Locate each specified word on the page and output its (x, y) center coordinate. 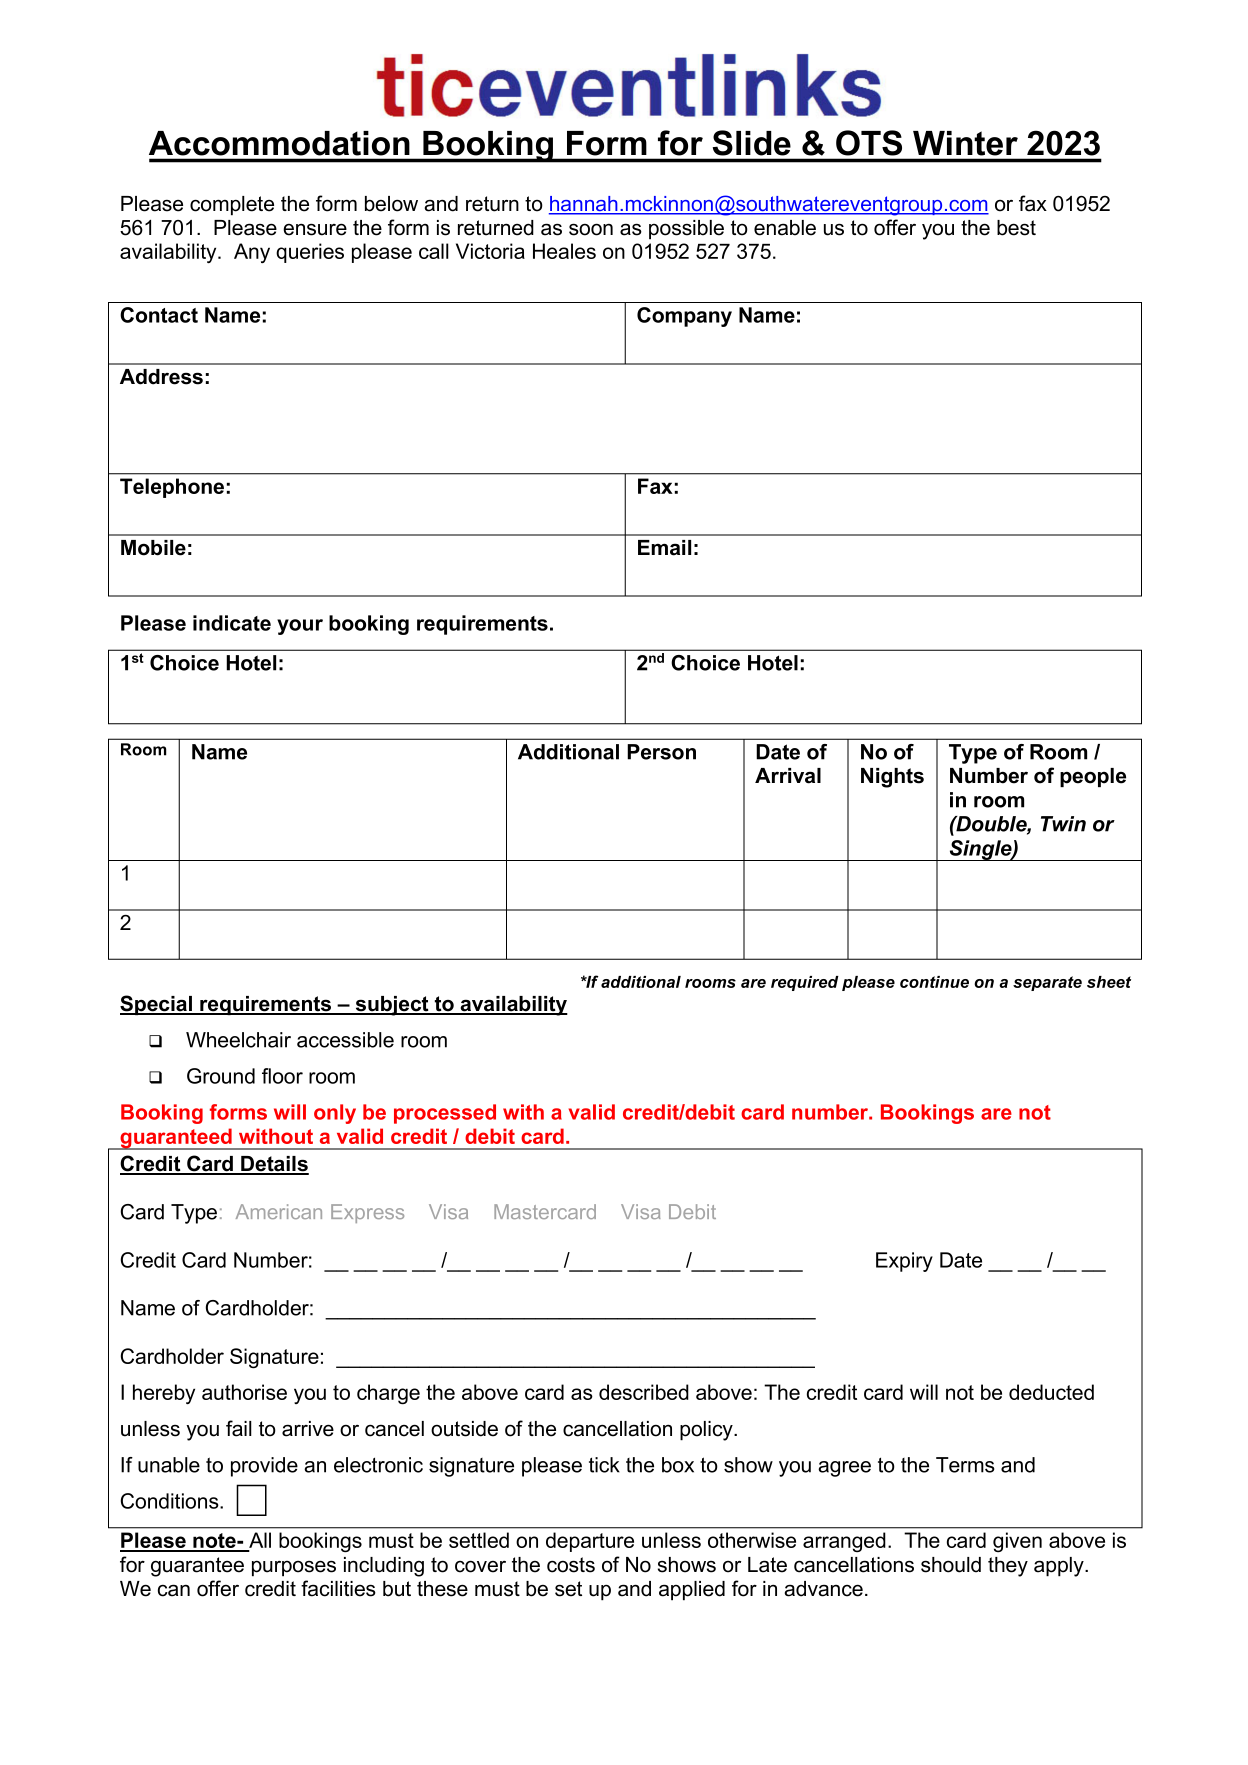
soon (591, 229)
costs (571, 1565)
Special (157, 1005)
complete (232, 206)
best (1016, 228)
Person (661, 752)
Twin (1063, 824)
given (1017, 1542)
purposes (294, 1568)
